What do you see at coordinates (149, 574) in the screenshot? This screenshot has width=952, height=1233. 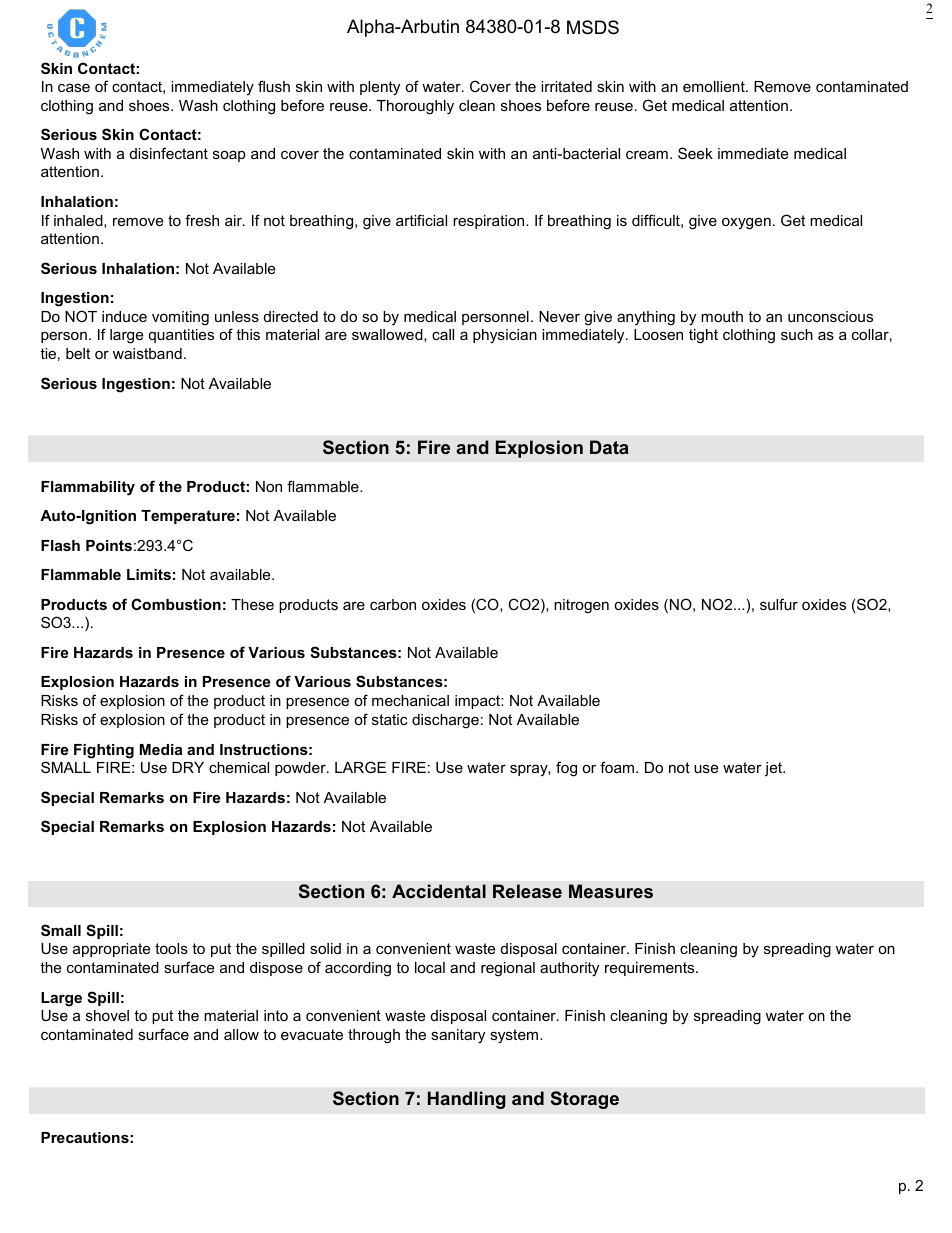 I see `Limits` at bounding box center [149, 574].
